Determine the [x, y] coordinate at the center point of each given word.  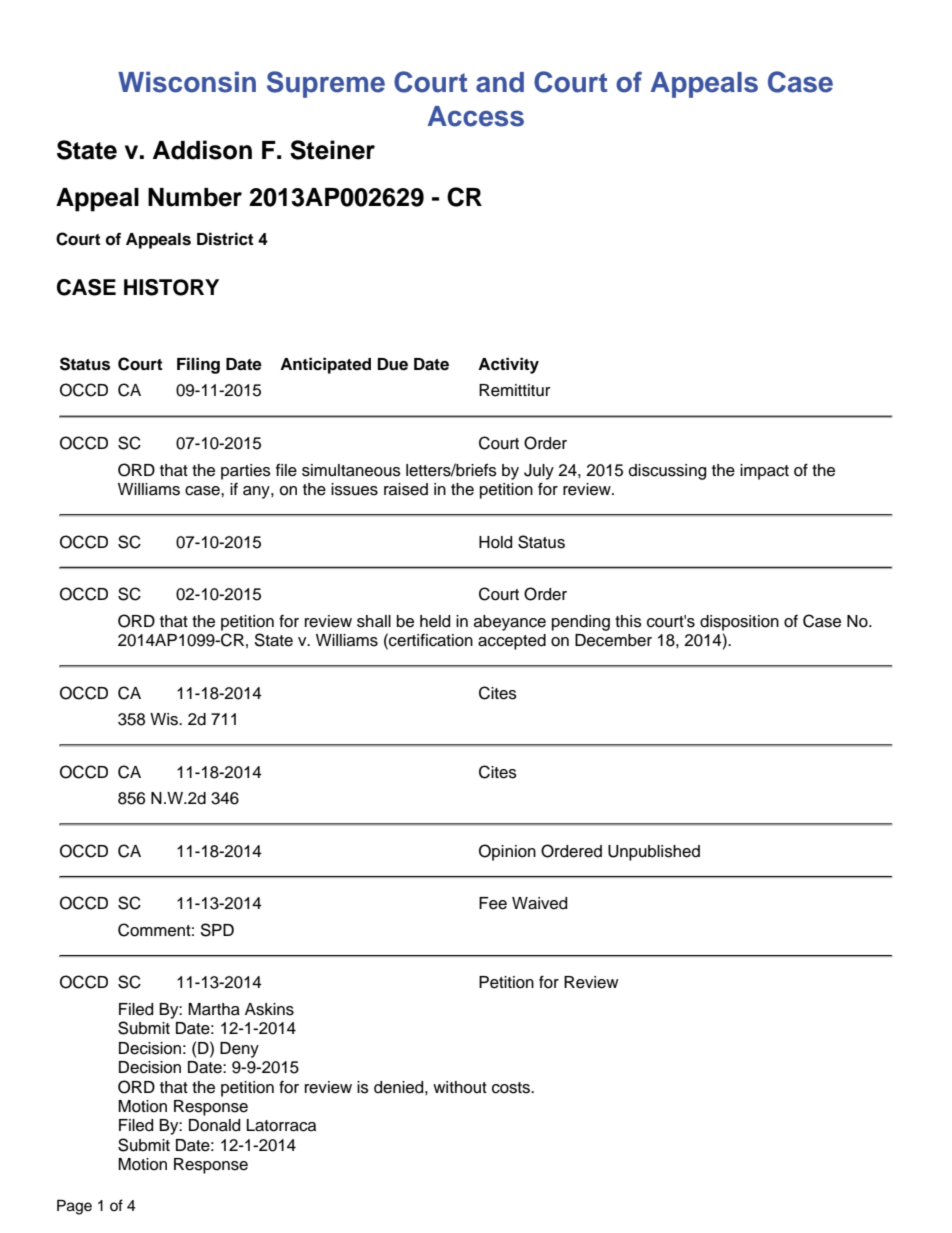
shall [374, 621]
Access [475, 116]
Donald [214, 1125]
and [500, 82]
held [435, 621]
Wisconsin [187, 82]
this [628, 621]
